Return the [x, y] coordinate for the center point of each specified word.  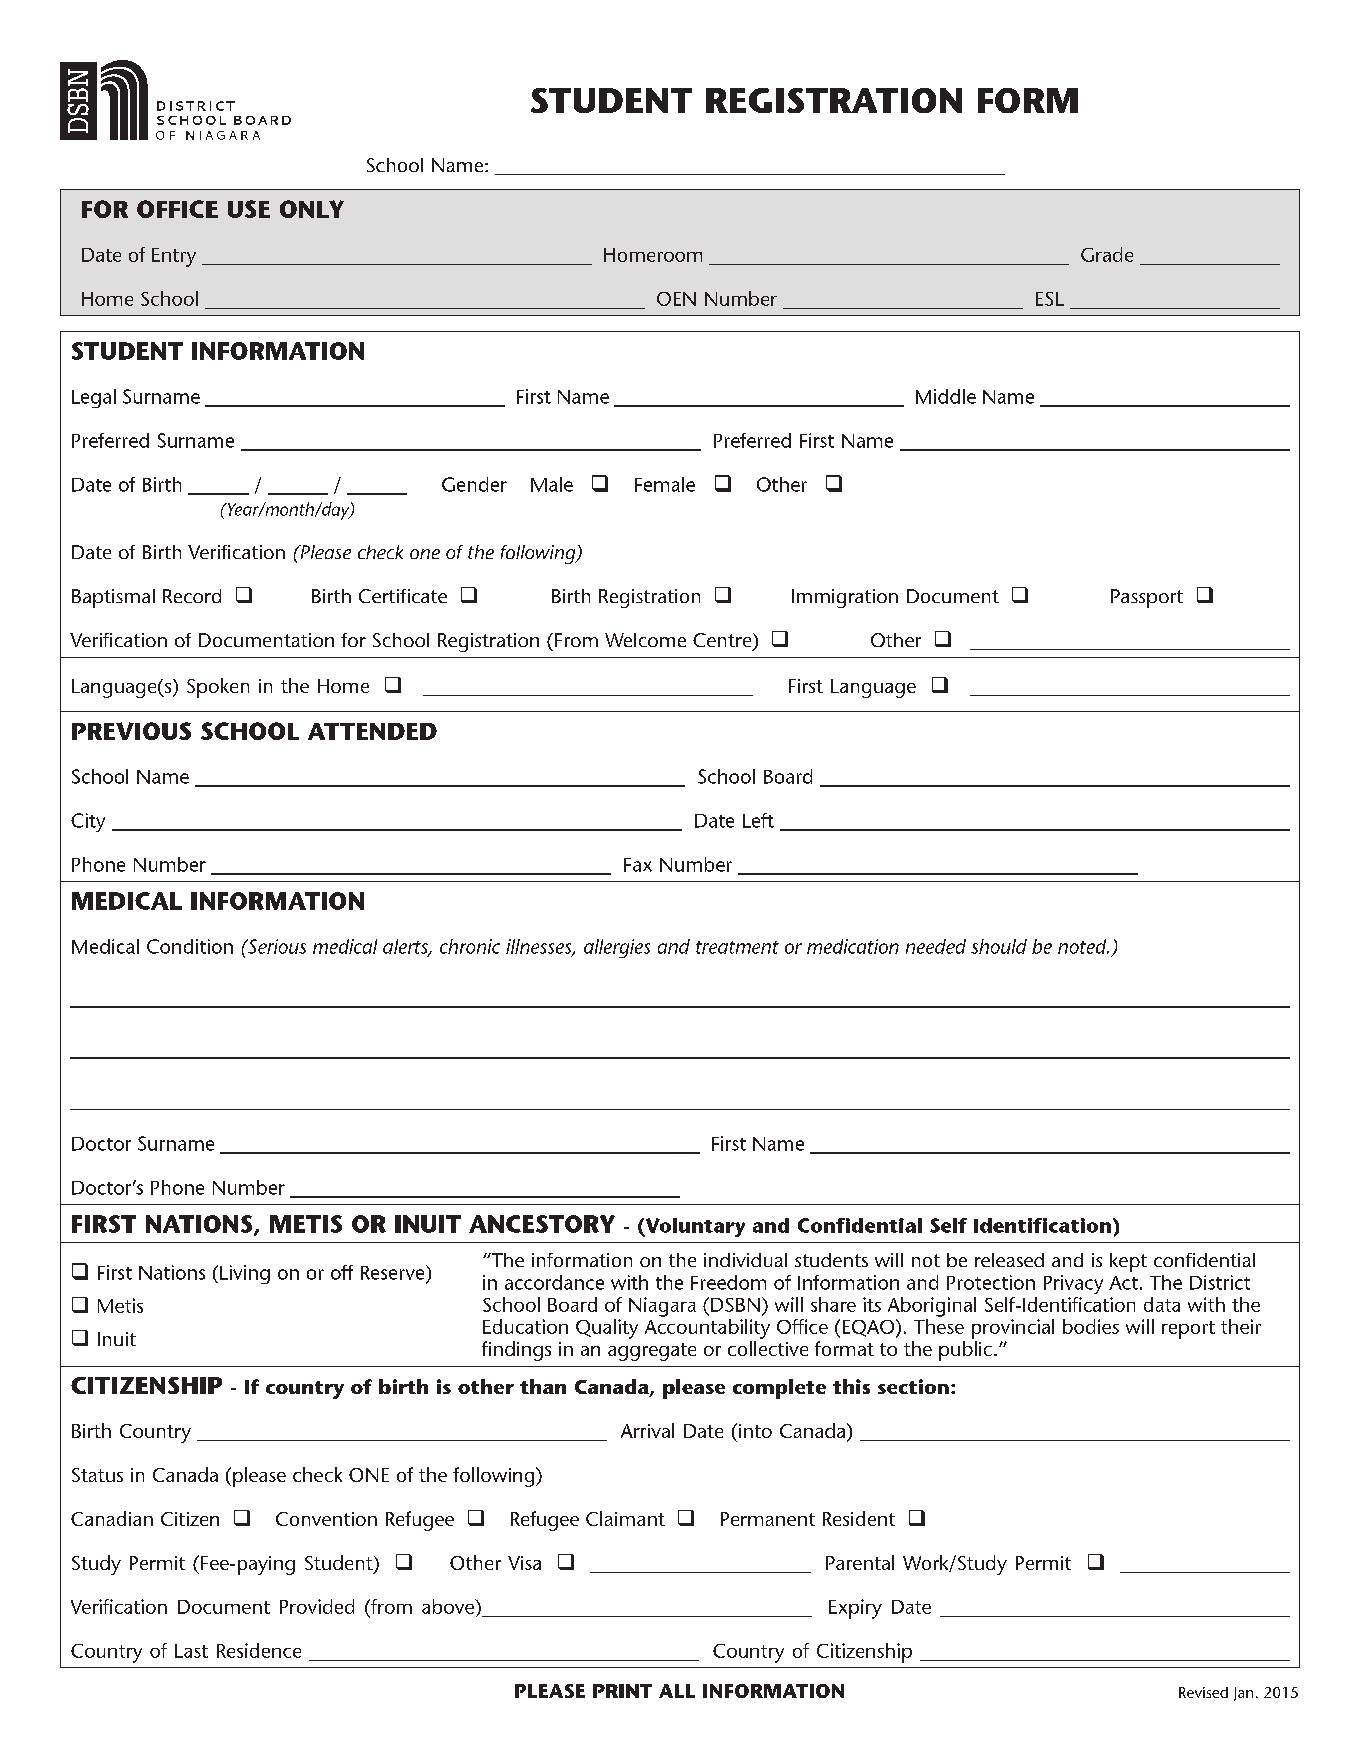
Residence [259, 1650]
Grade [1107, 254]
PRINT [622, 1691]
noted [1083, 946]
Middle [946, 396]
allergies [617, 948]
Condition [190, 946]
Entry [174, 257]
